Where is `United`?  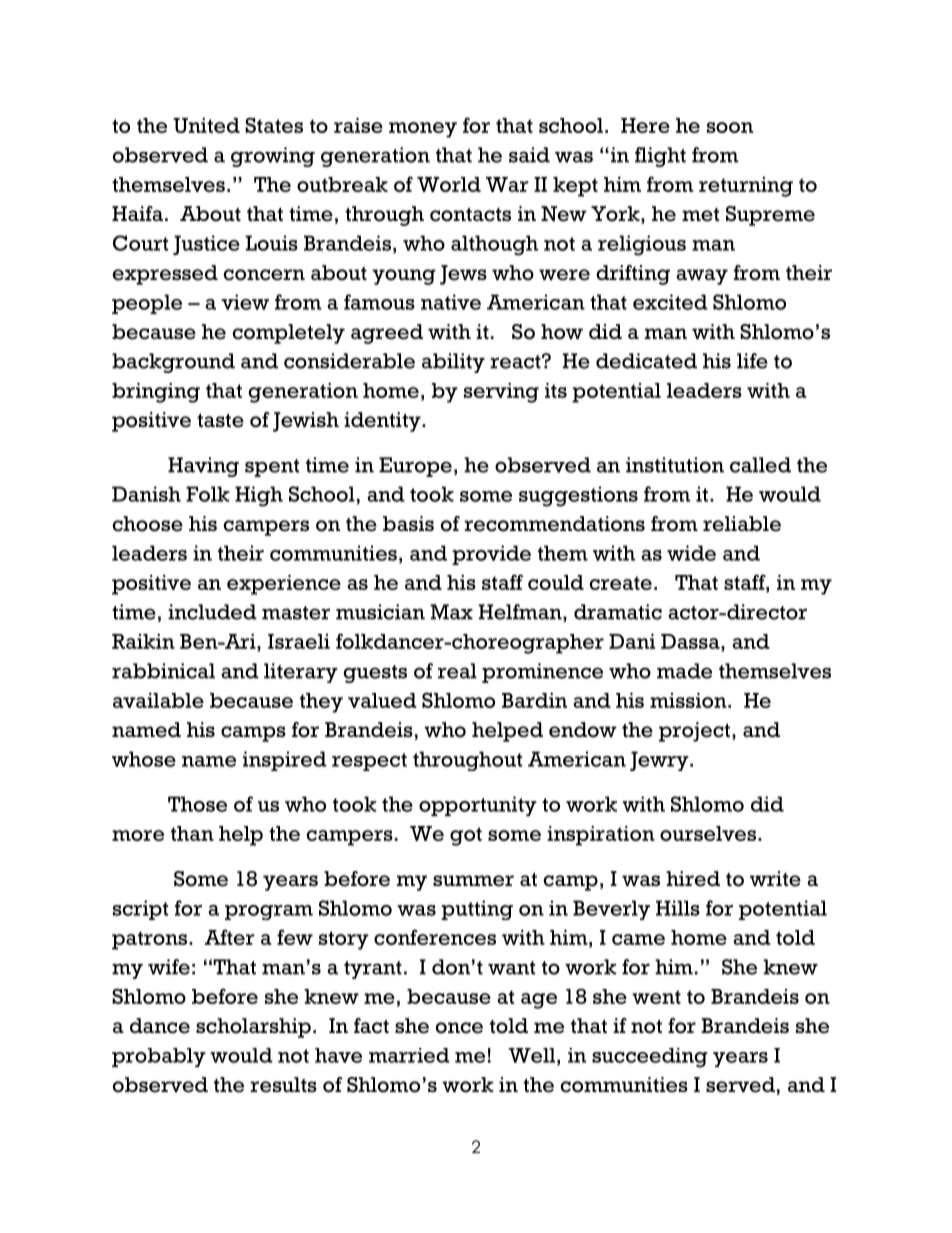
United is located at coordinates (206, 125).
